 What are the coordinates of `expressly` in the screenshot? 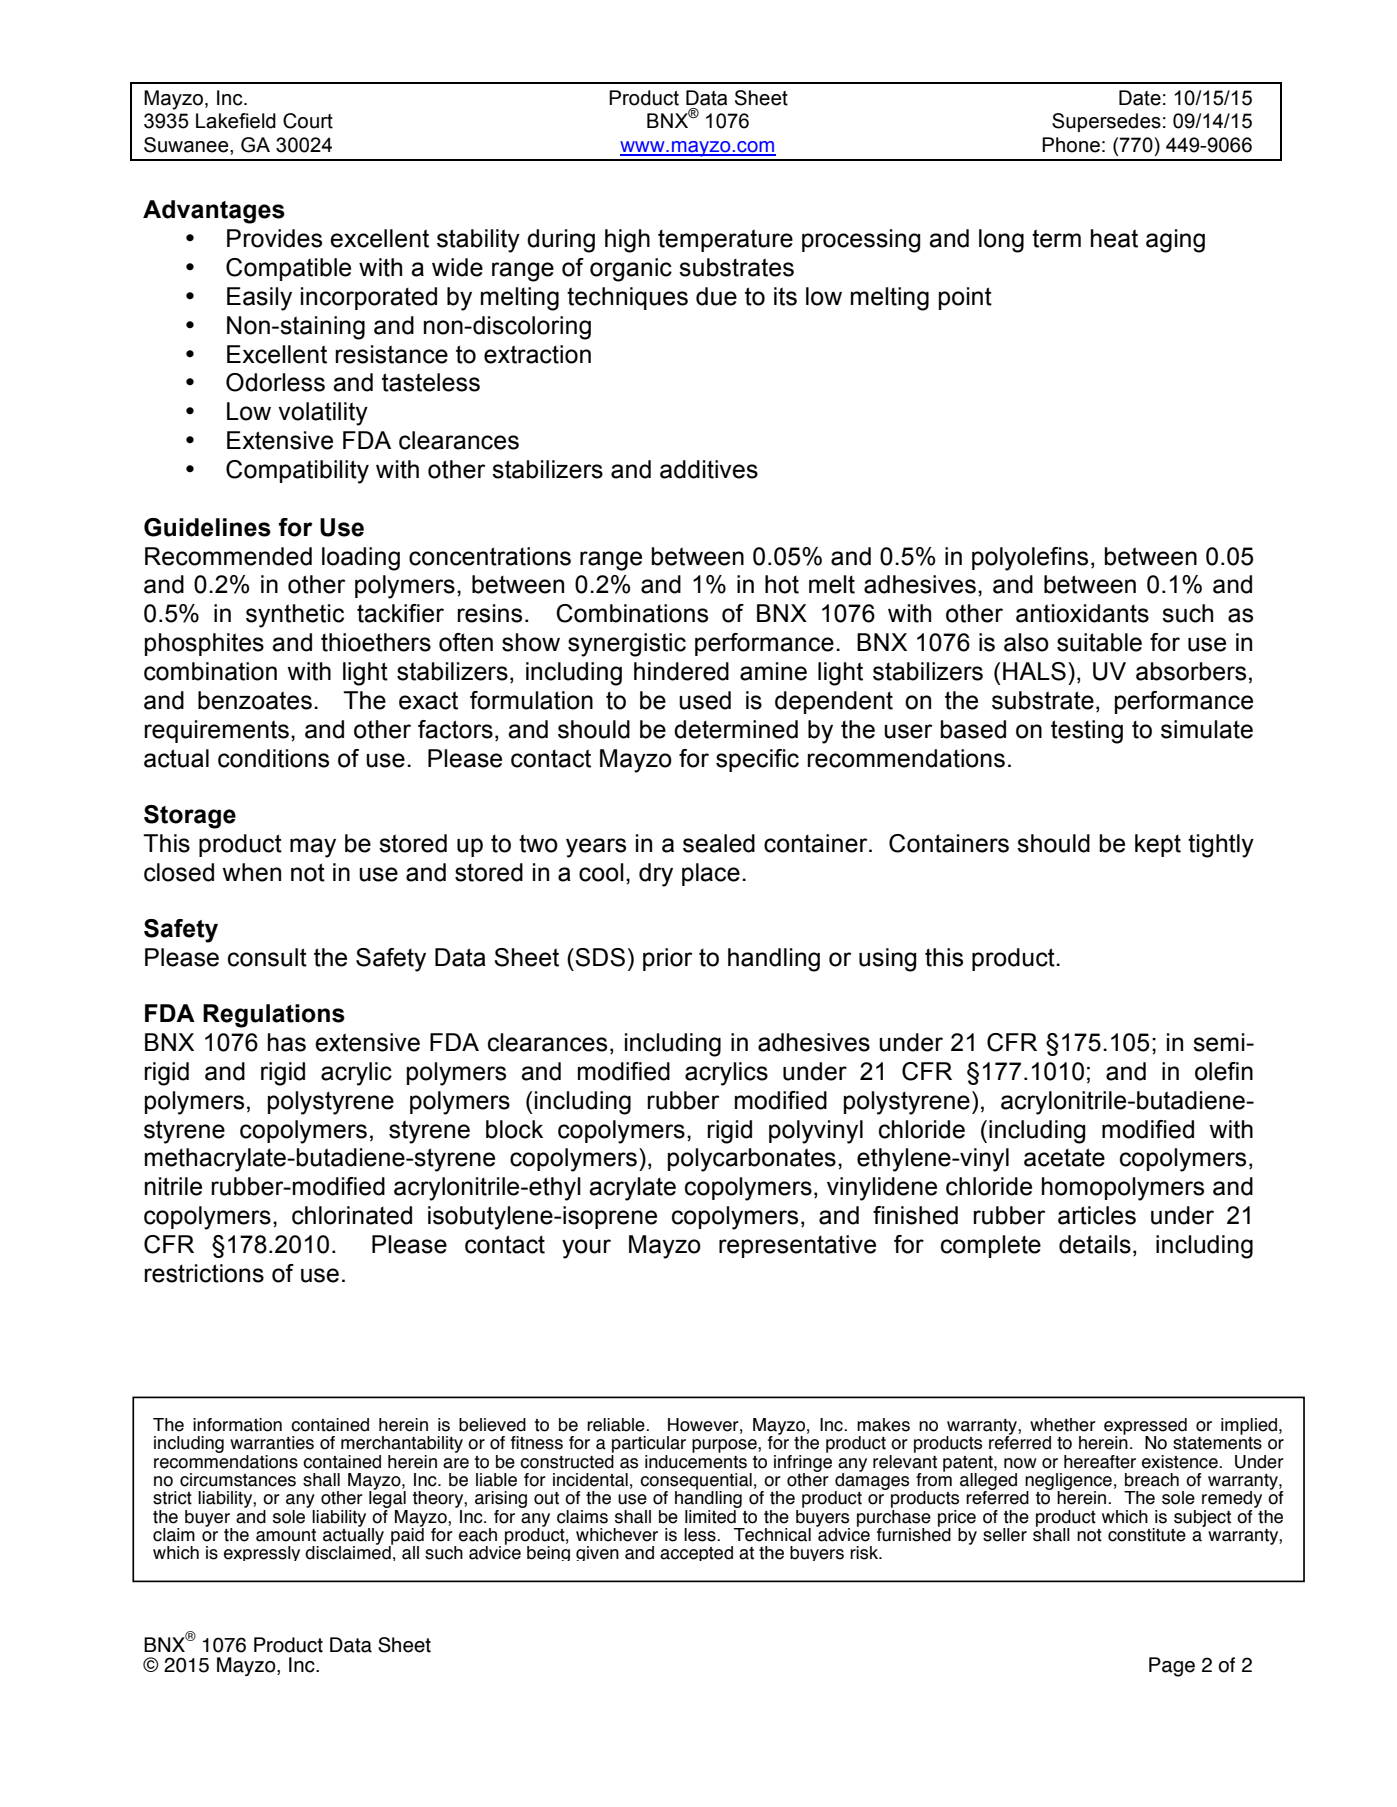 It's located at (262, 1553).
